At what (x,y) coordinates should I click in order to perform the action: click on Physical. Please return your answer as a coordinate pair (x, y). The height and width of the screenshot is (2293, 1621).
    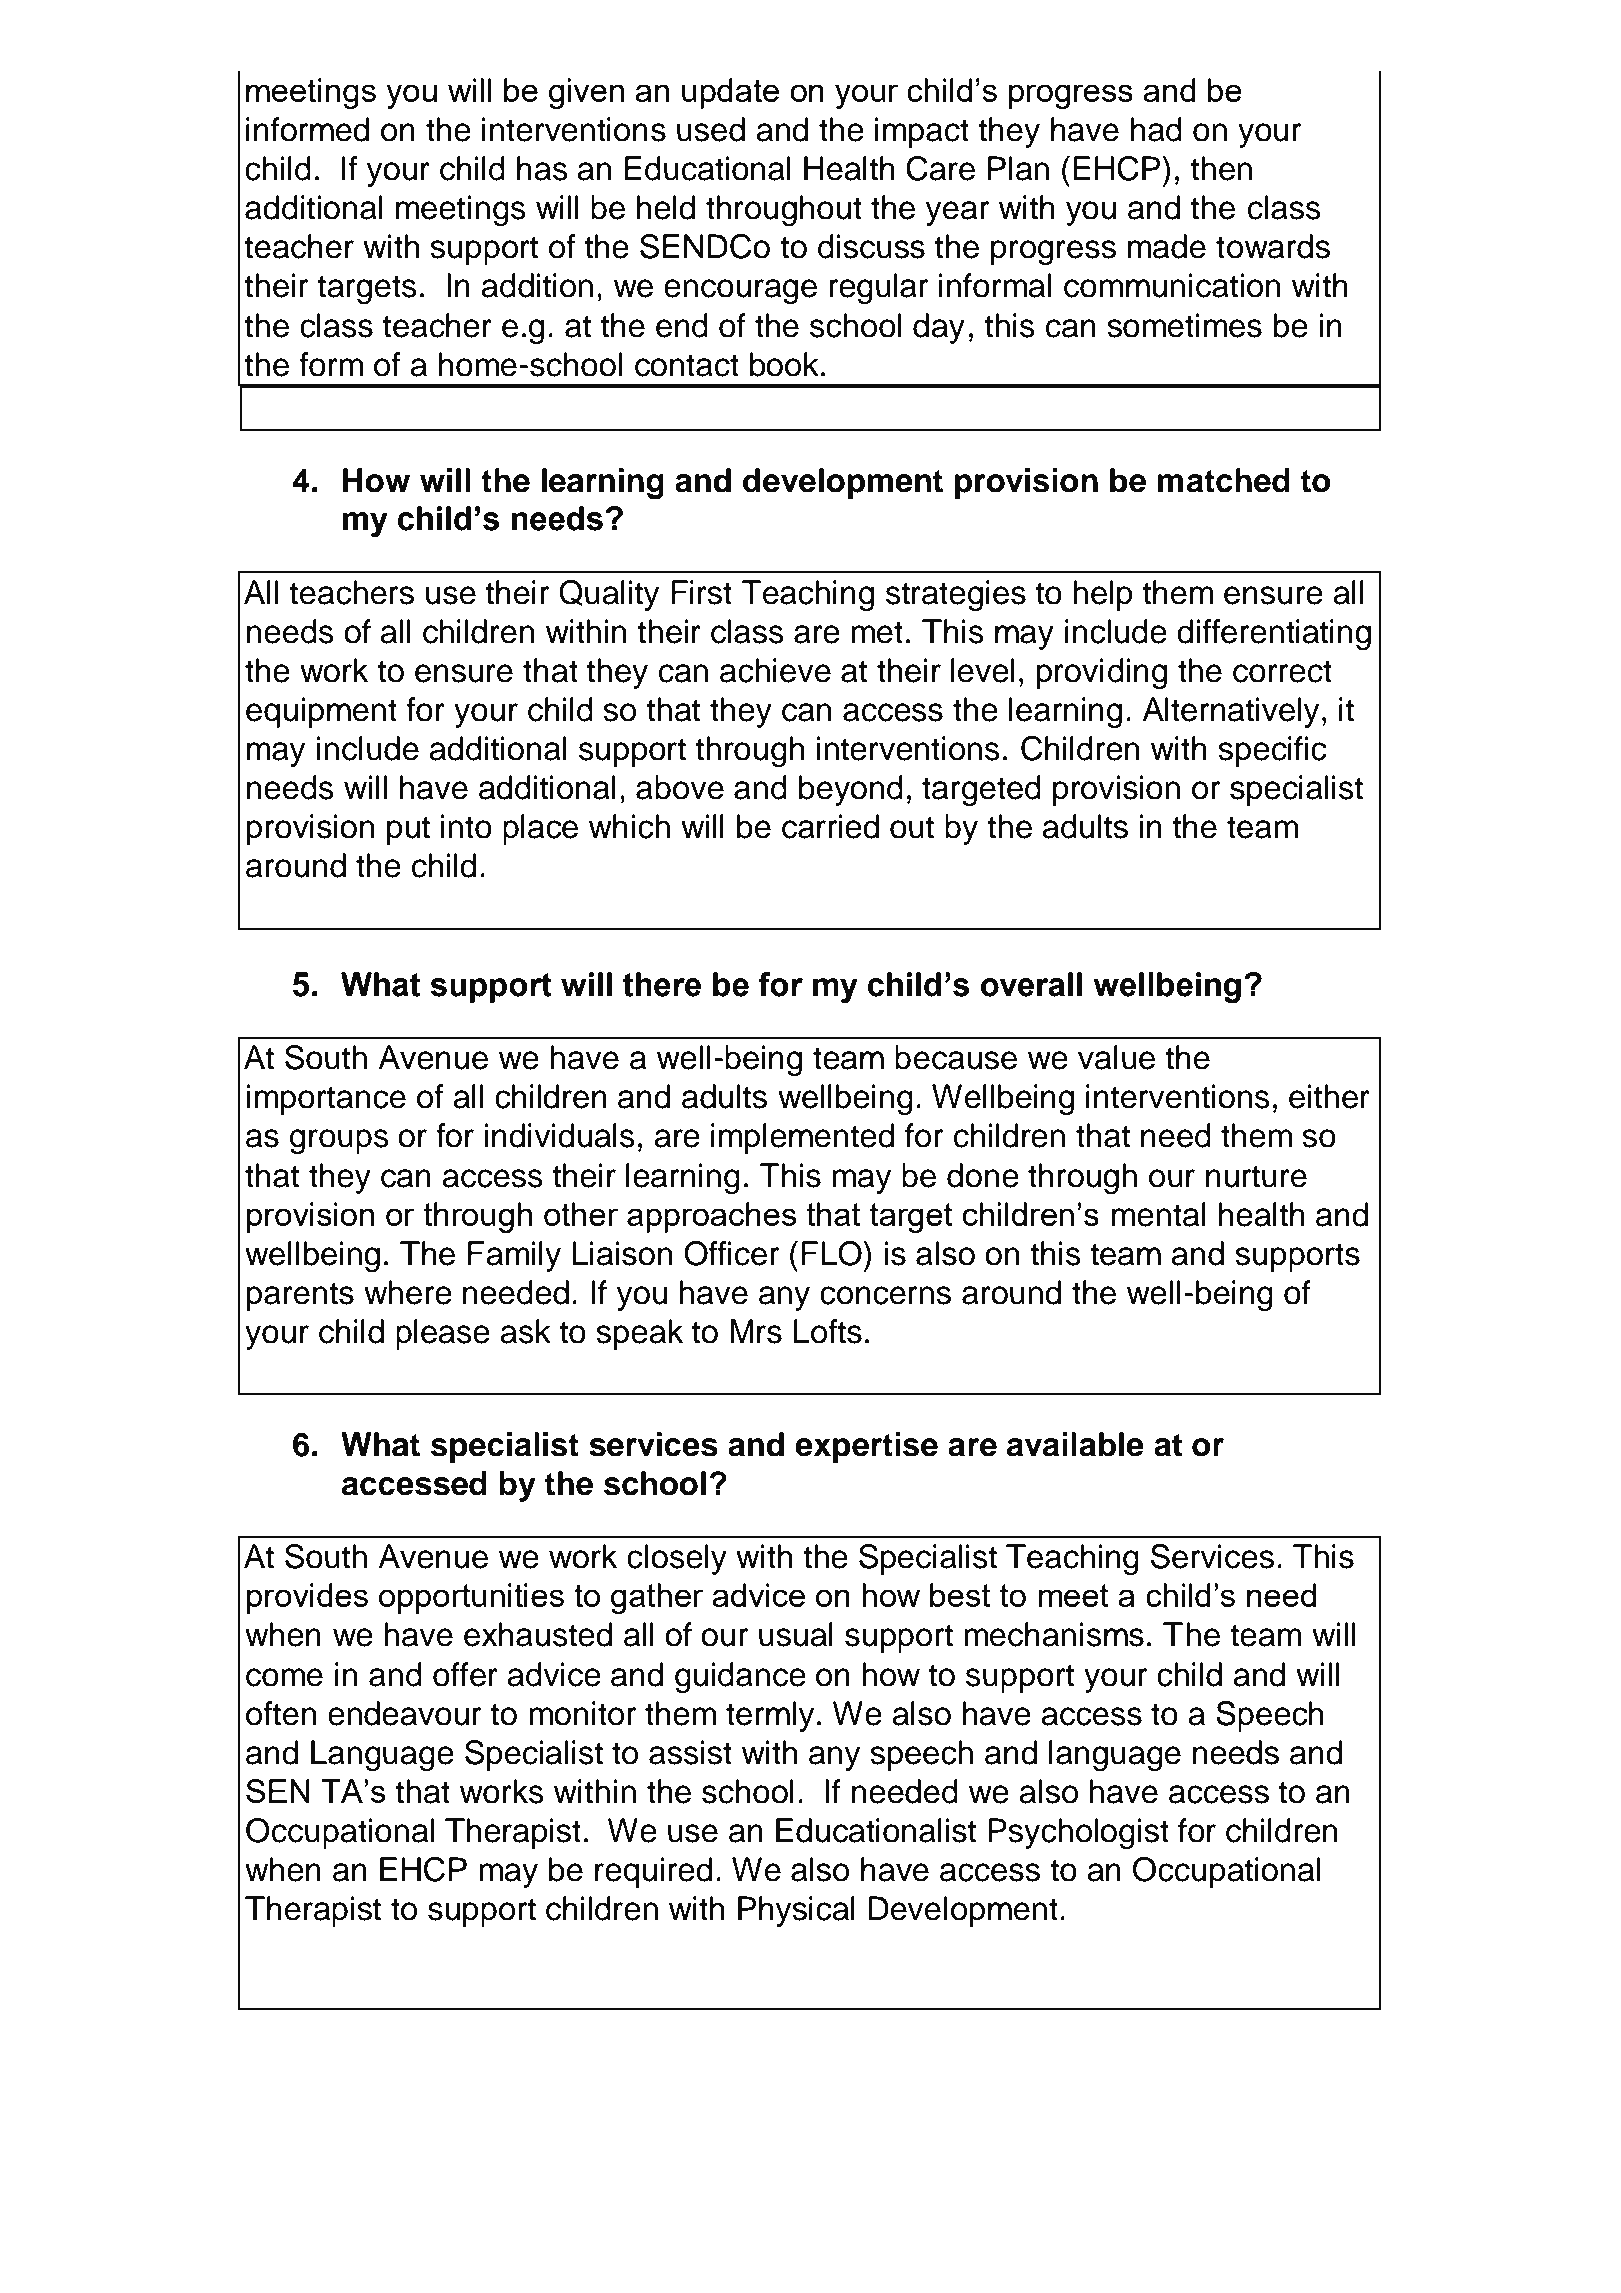
    Looking at the image, I should click on (796, 1911).
